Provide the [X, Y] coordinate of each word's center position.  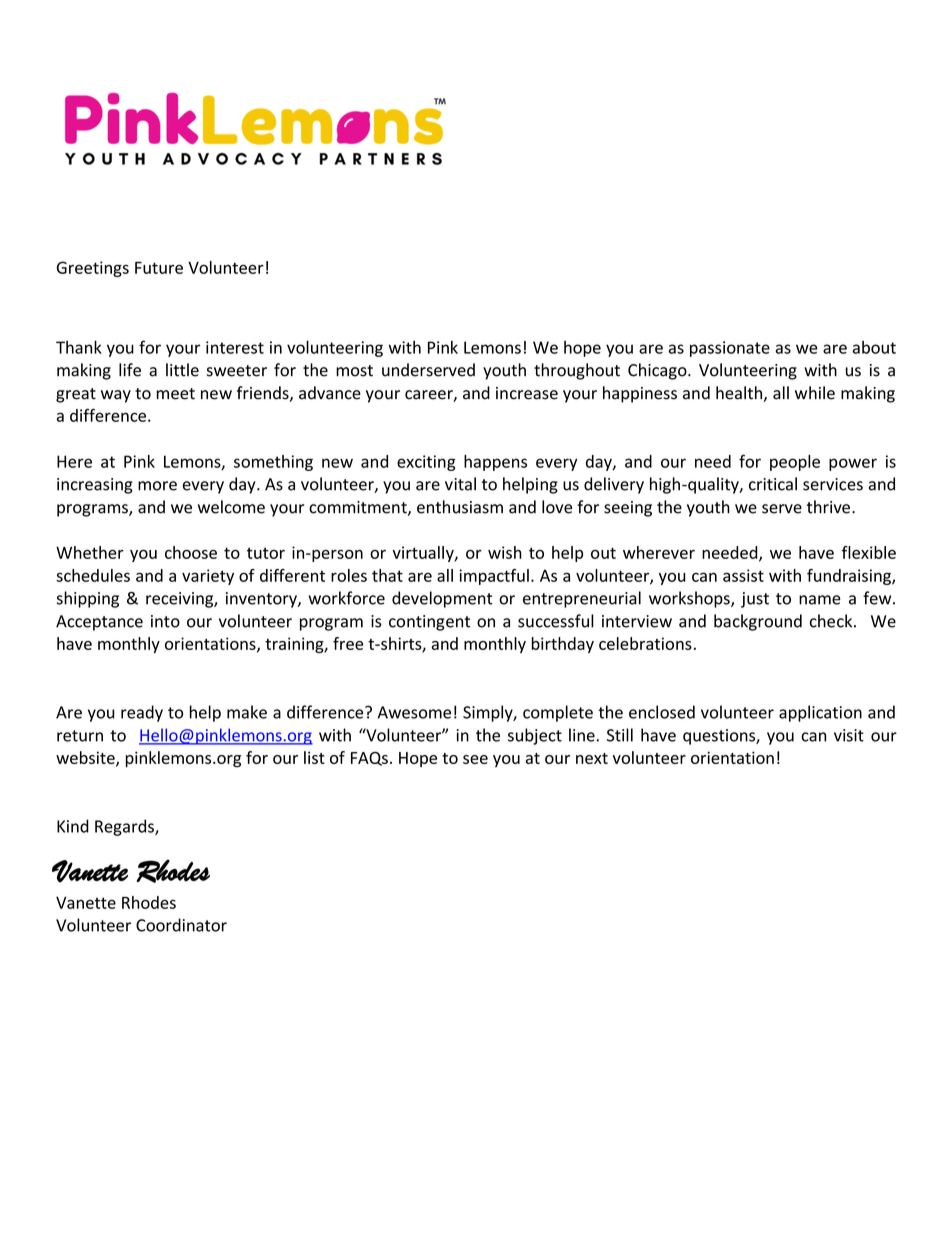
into [165, 621]
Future [159, 268]
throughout [577, 371]
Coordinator [181, 925]
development [442, 599]
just [755, 600]
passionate [730, 349]
